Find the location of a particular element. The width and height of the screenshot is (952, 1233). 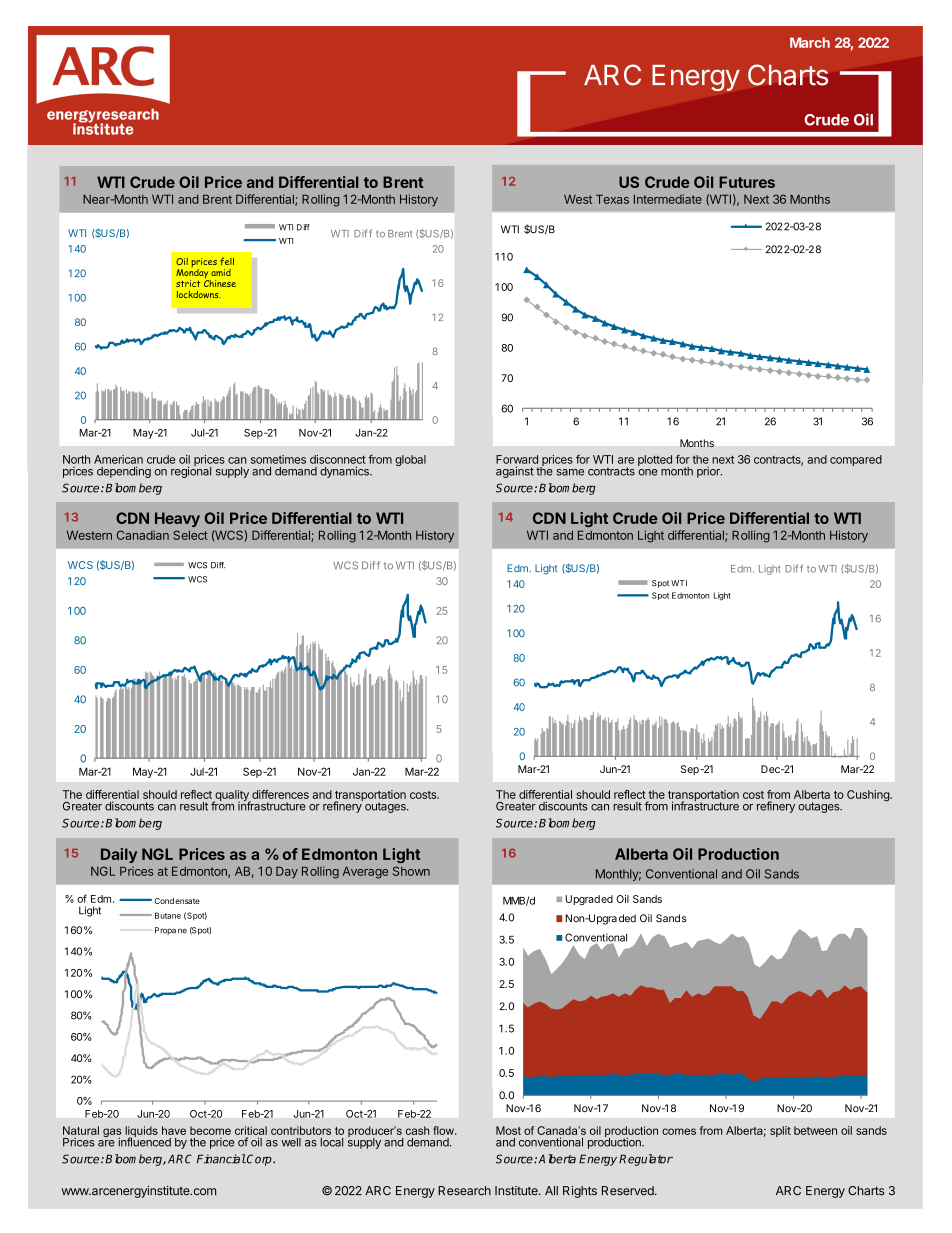

Texas is located at coordinates (612, 199).
